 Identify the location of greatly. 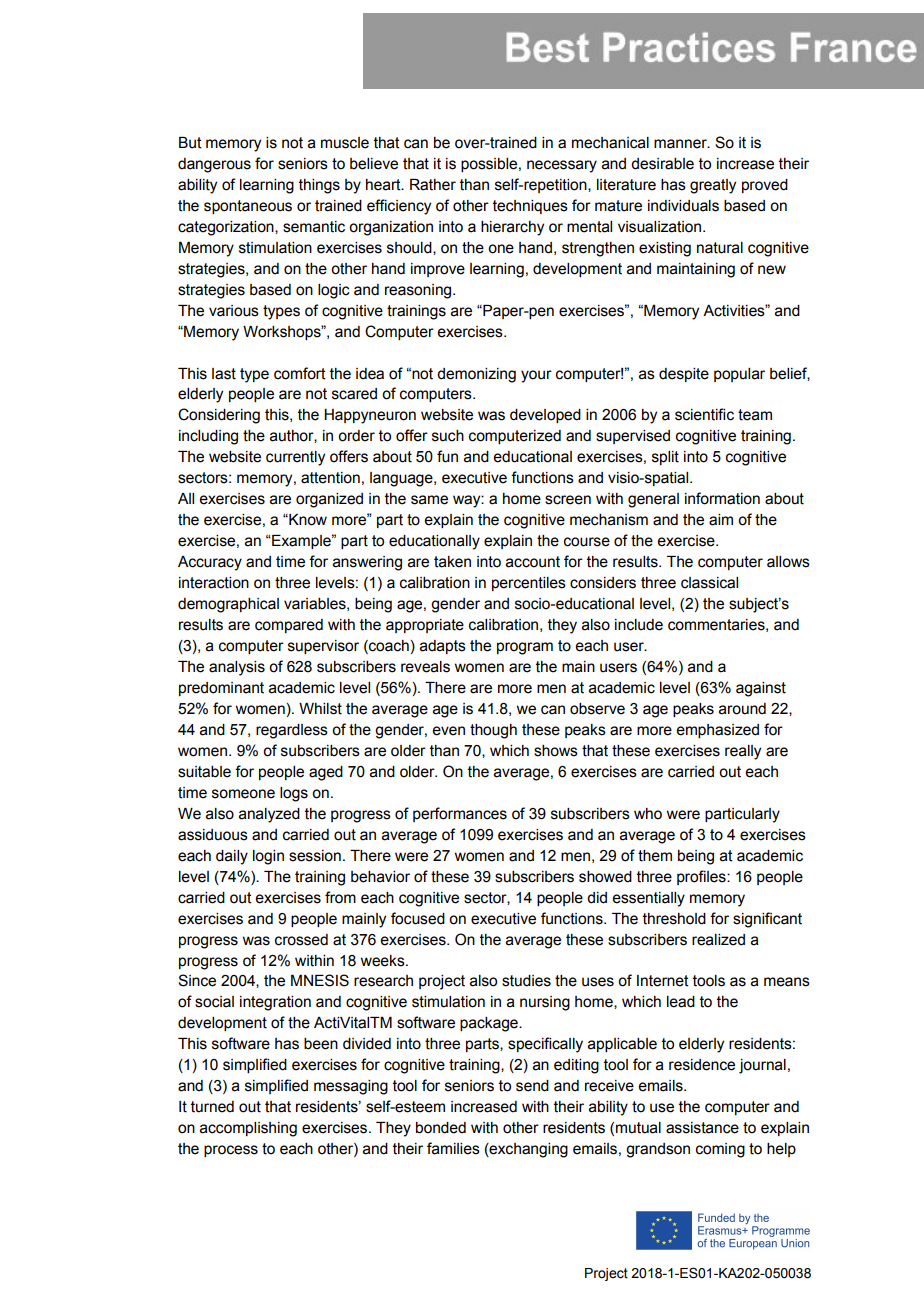
(713, 186).
